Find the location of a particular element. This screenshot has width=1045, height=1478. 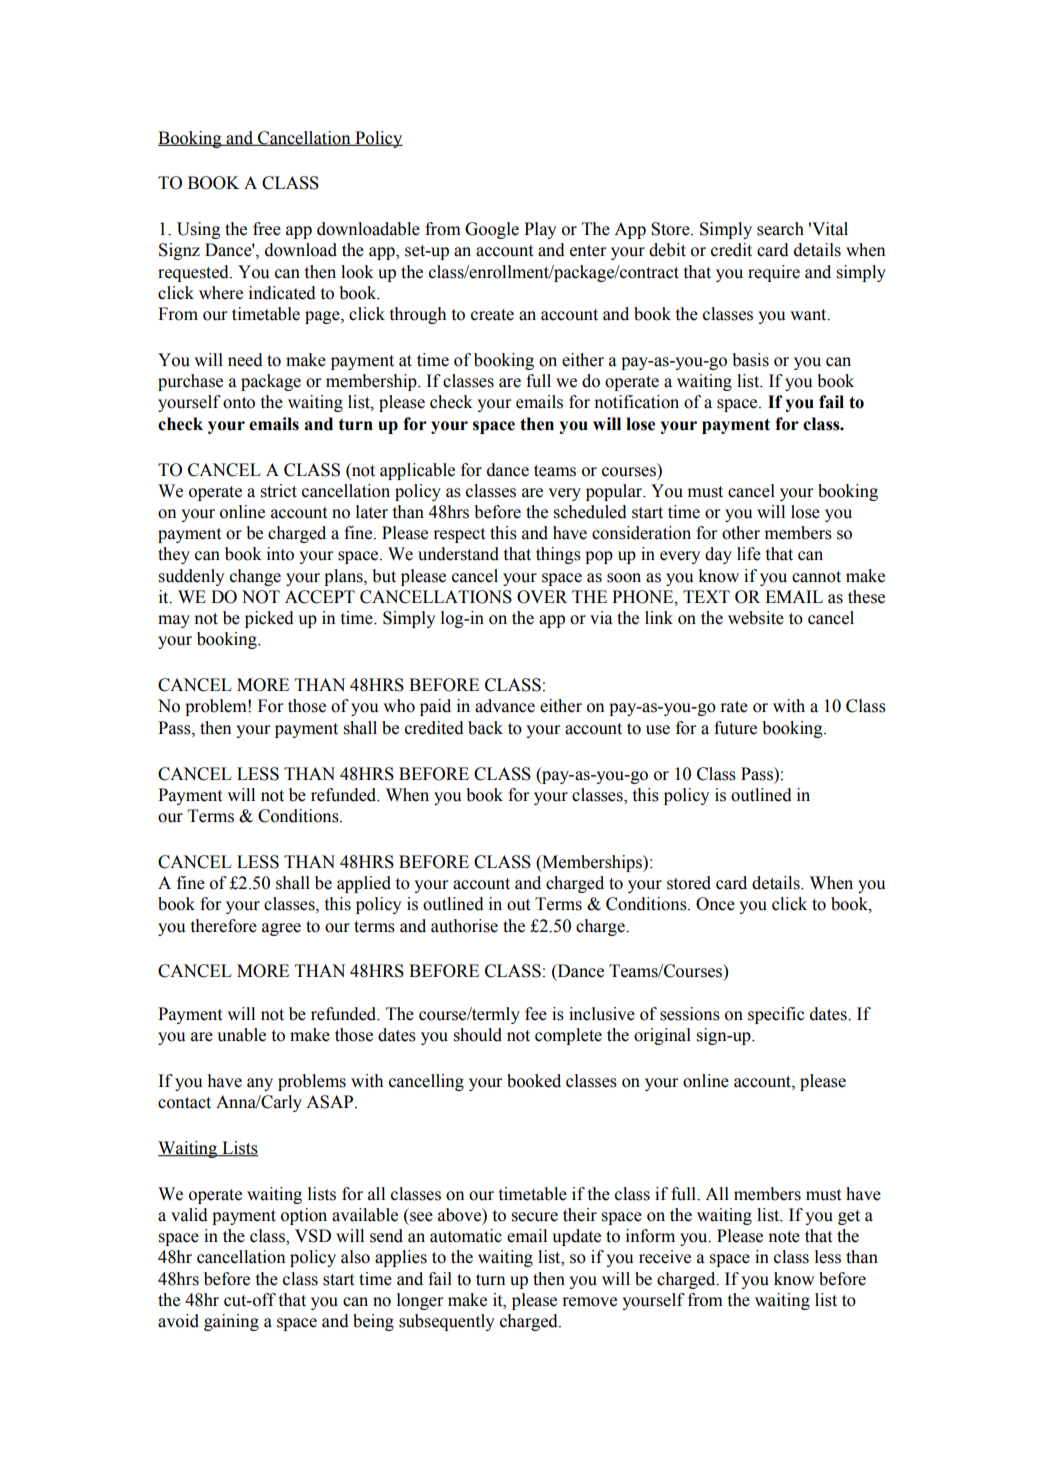

future is located at coordinates (735, 728).
